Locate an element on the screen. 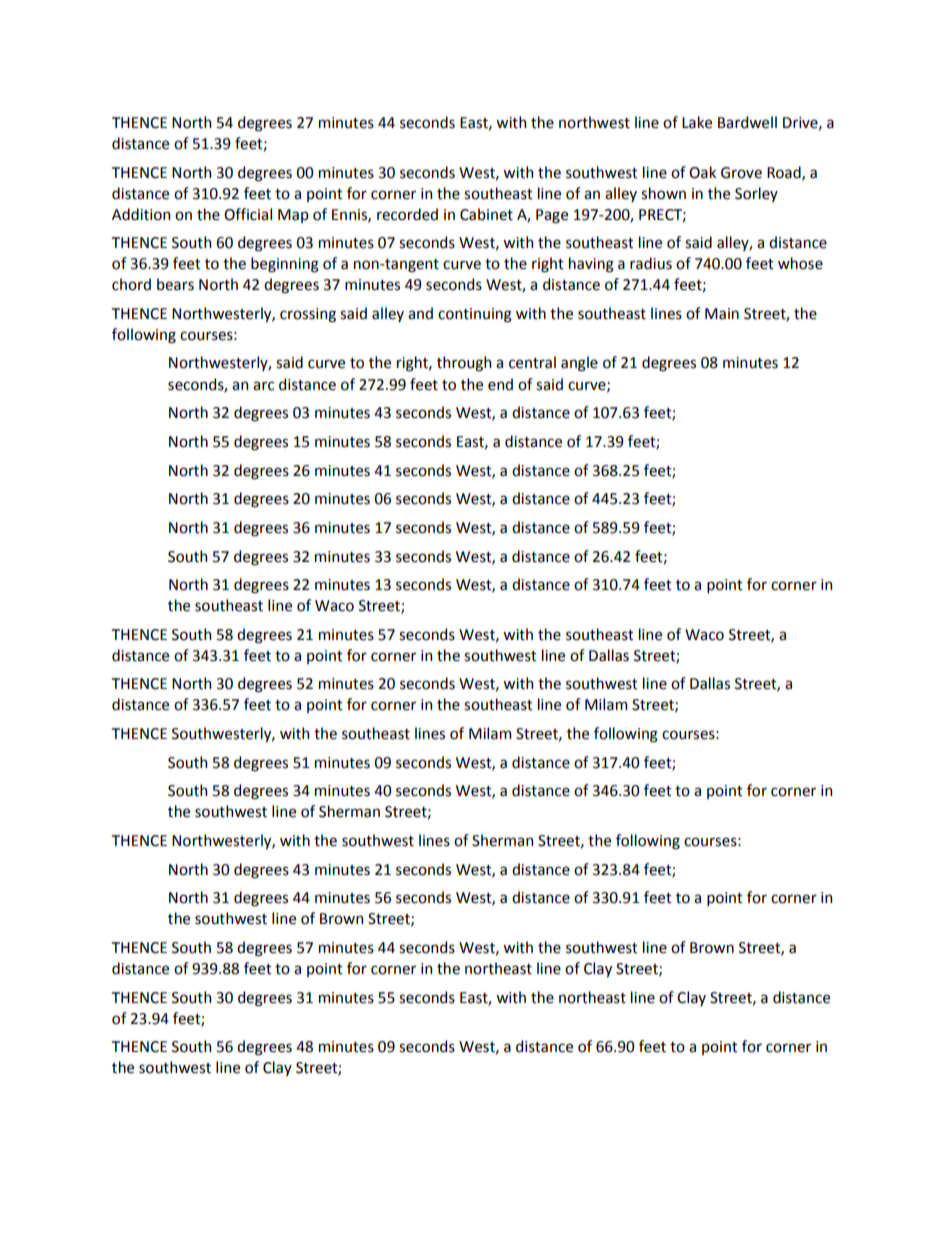 The width and height of the screenshot is (952, 1233). Official is located at coordinates (248, 214).
